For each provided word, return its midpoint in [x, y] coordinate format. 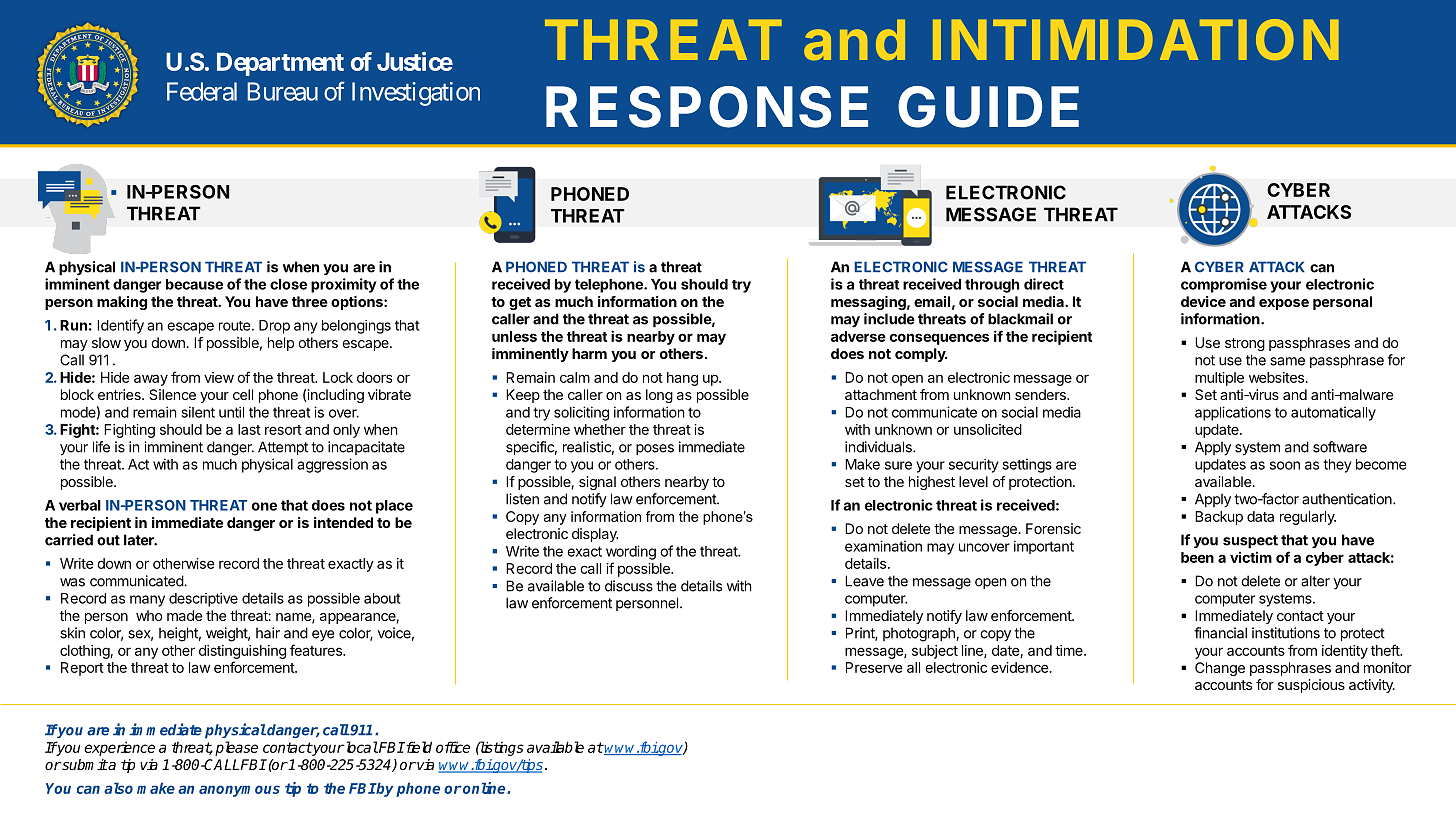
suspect [1250, 542]
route [236, 326]
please [236, 748]
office [453, 747]
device [1203, 301]
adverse [858, 336]
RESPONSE [707, 107]
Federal [202, 91]
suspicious [1311, 686]
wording [631, 552]
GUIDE [988, 107]
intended [343, 522]
